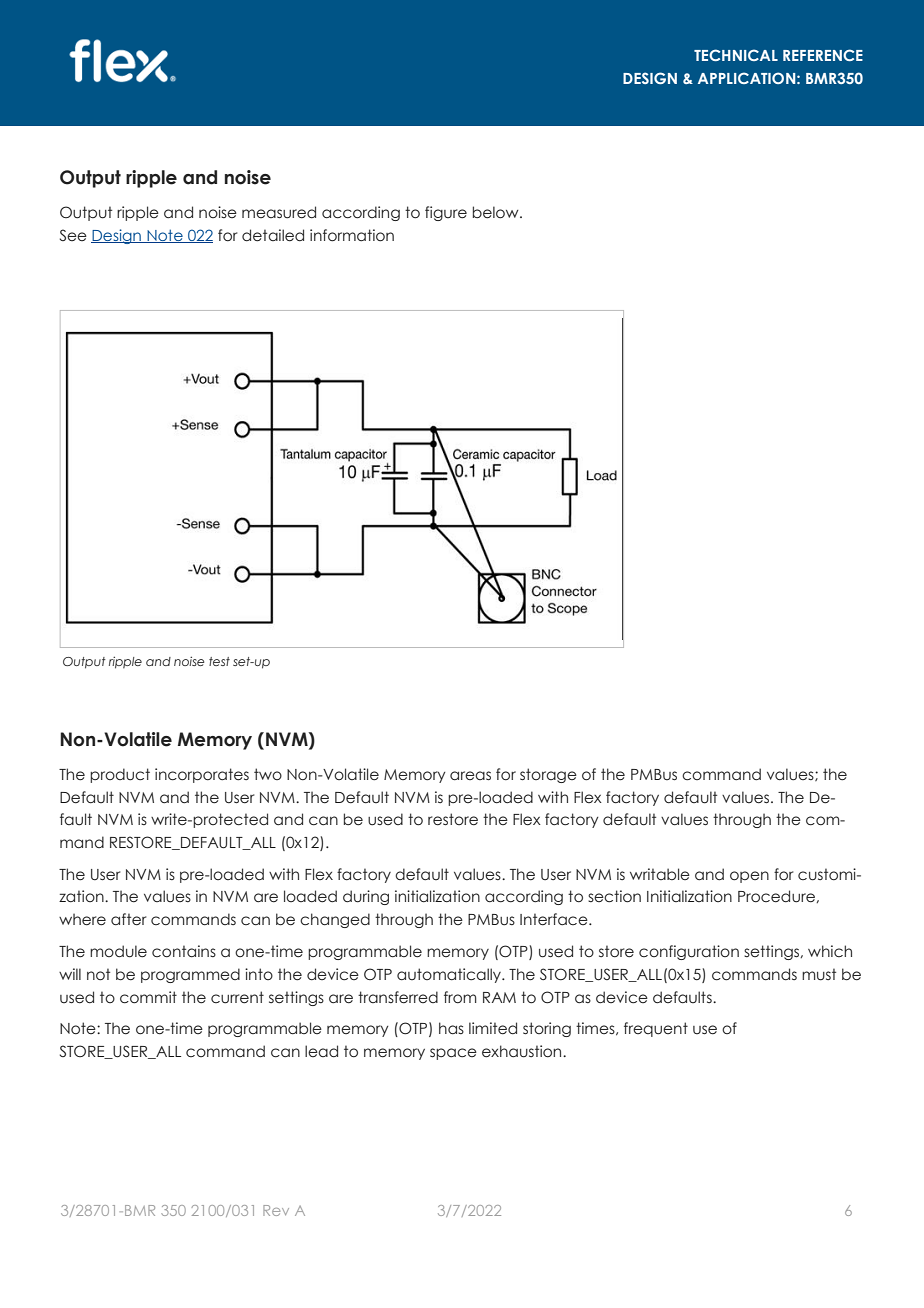 This screenshot has width=924, height=1308. Describe the element at coordinates (453, 1054) in the screenshot. I see `space` at that location.
